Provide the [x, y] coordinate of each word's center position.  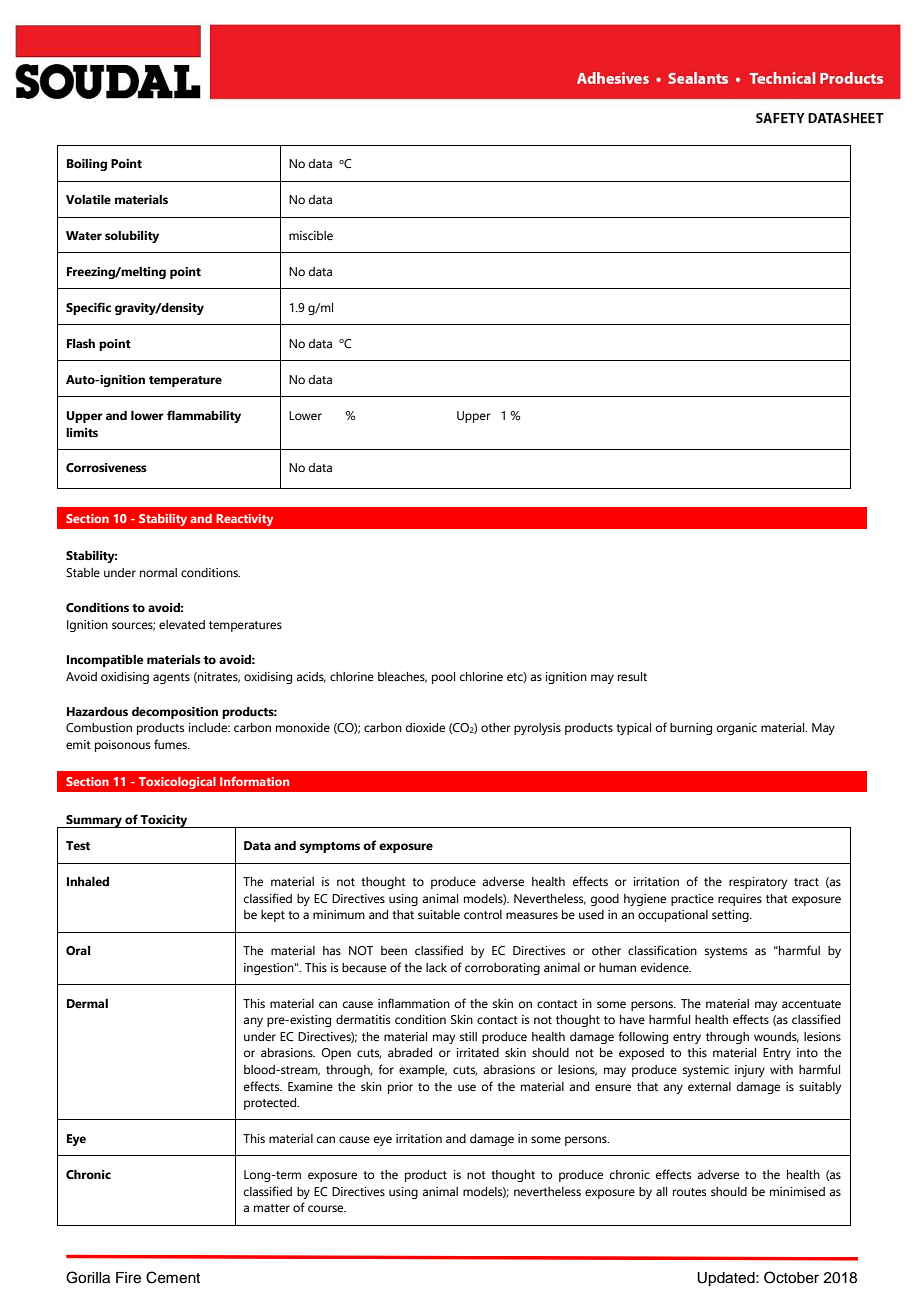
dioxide [425, 727]
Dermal [87, 1003]
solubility [132, 237]
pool [443, 678]
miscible [311, 235]
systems [726, 952]
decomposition [175, 712]
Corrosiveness [106, 468]
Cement [173, 1277]
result [632, 676]
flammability [204, 416]
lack [436, 967]
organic [737, 729]
